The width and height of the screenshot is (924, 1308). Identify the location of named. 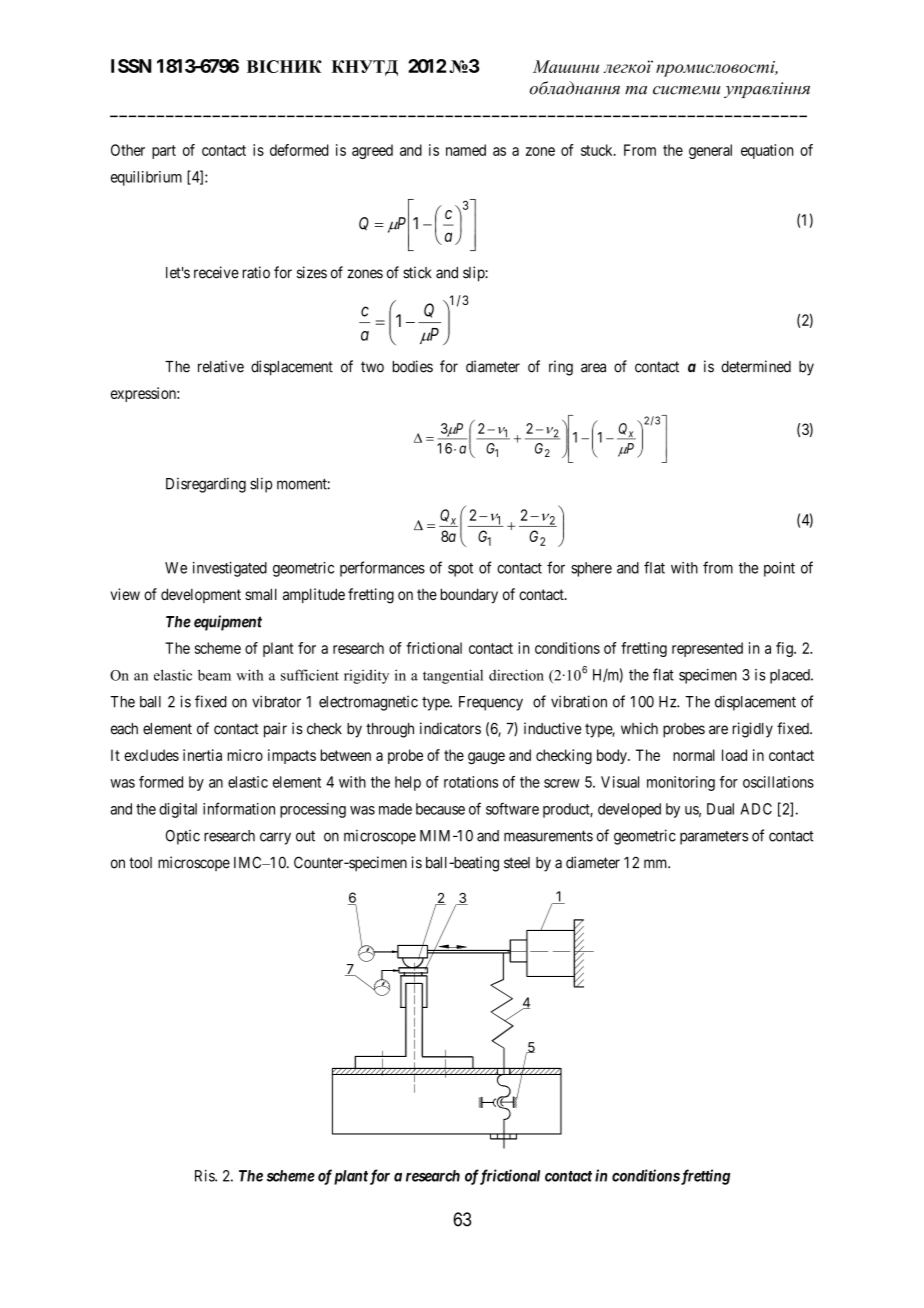
(466, 150).
